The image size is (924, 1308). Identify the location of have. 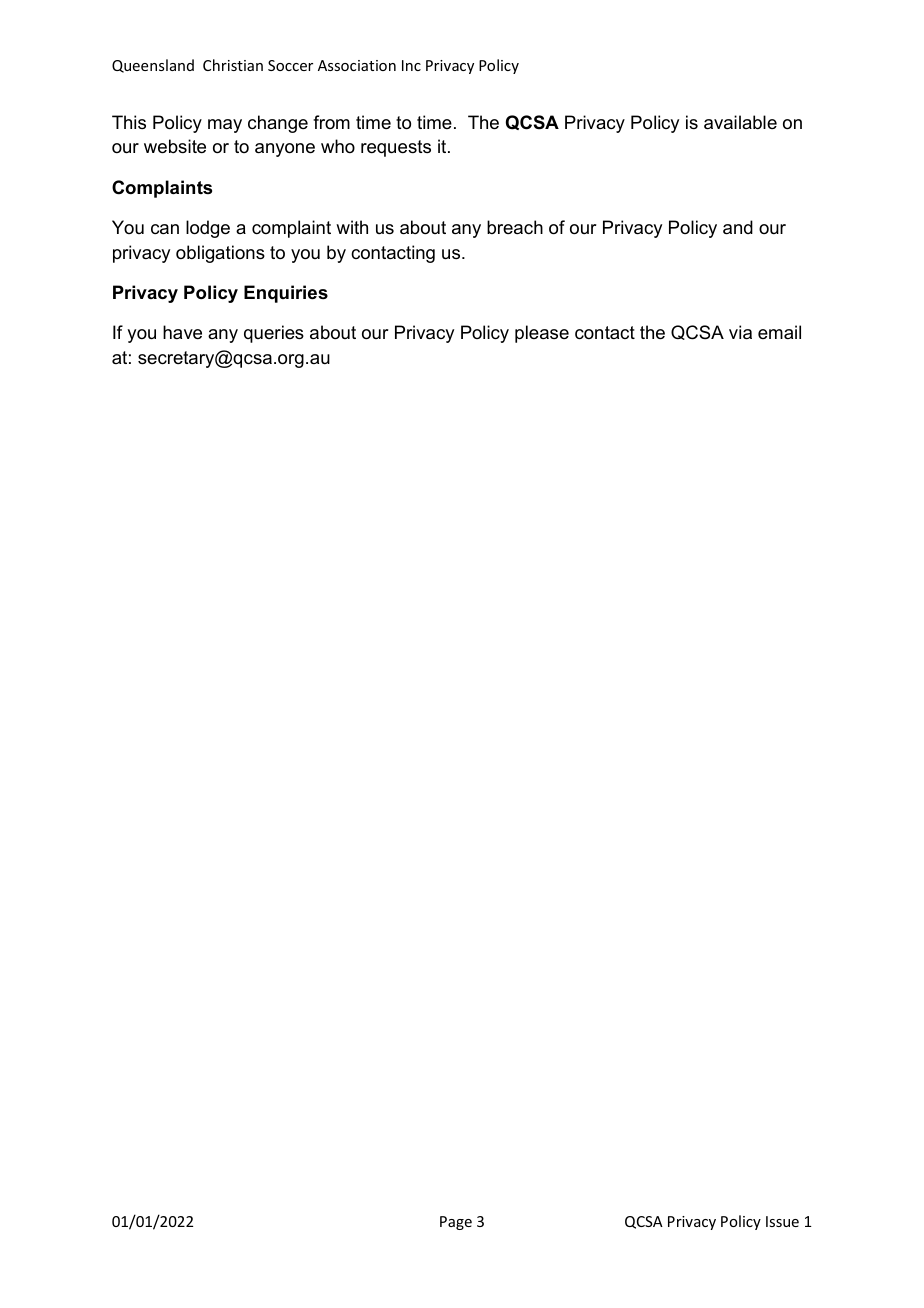
(182, 332).
